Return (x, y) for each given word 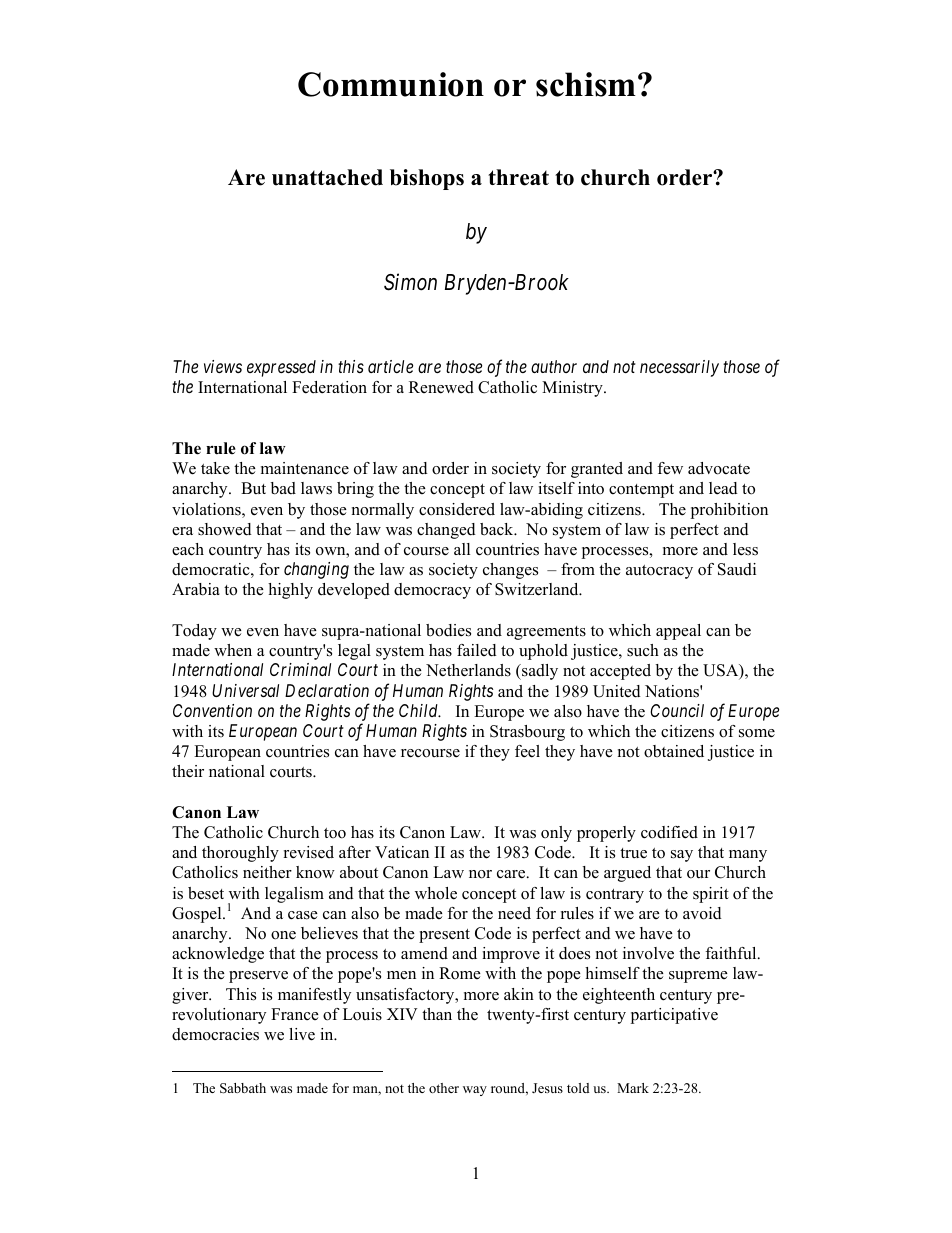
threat (518, 177)
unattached (327, 177)
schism (587, 84)
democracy (432, 591)
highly (290, 591)
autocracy (659, 572)
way (475, 1091)
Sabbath (243, 1088)
